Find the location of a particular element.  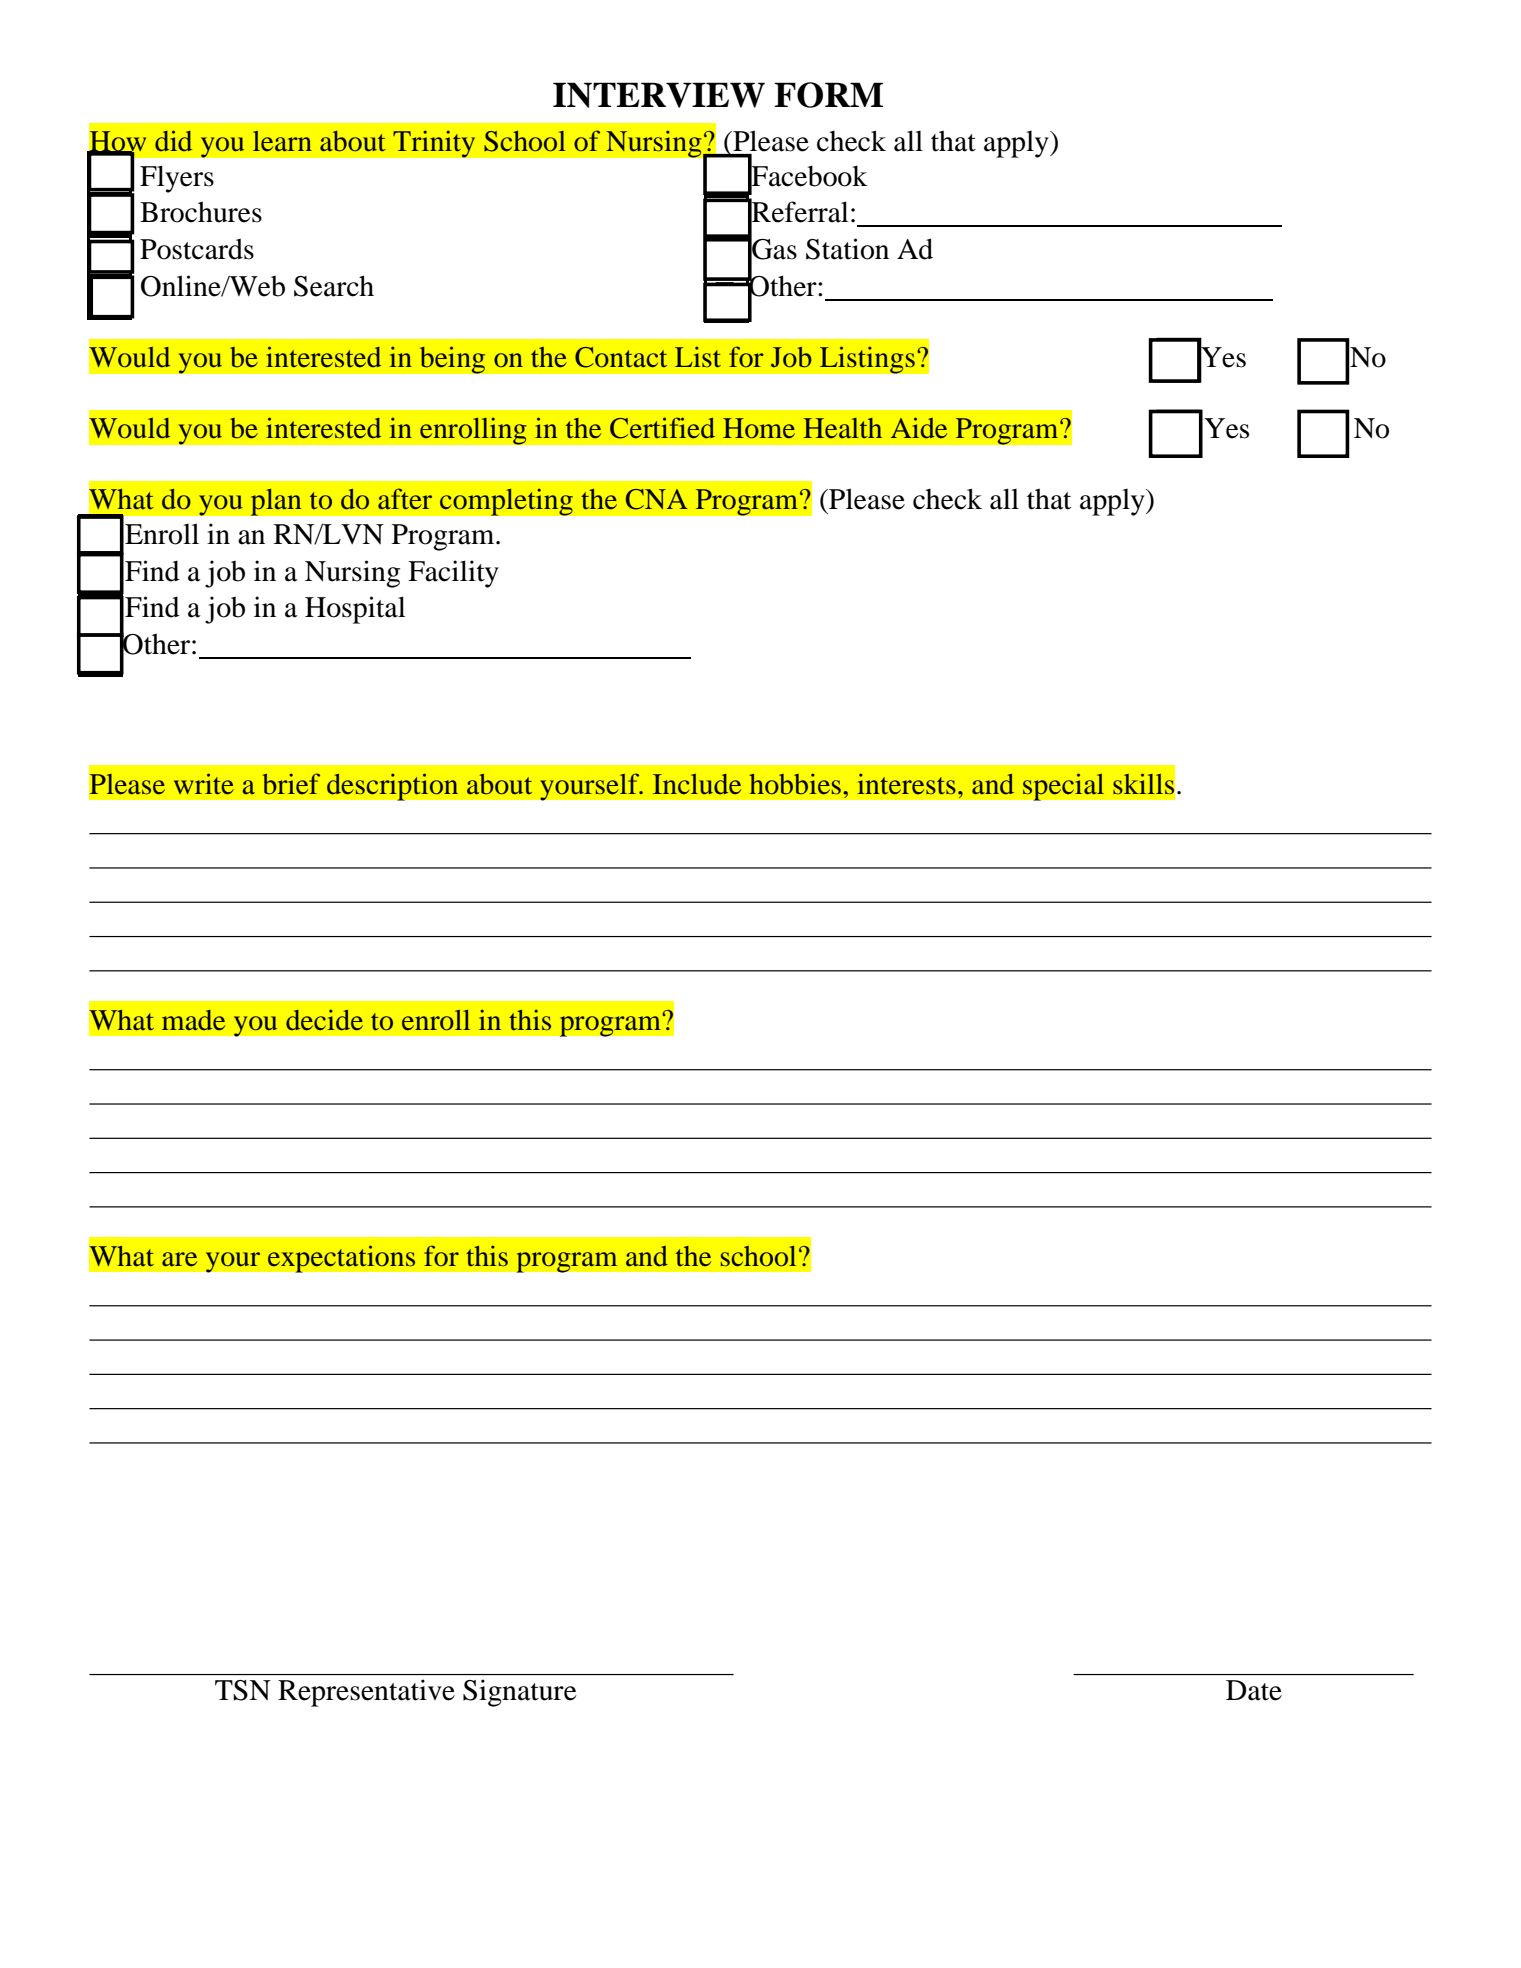

learn is located at coordinates (282, 141).
